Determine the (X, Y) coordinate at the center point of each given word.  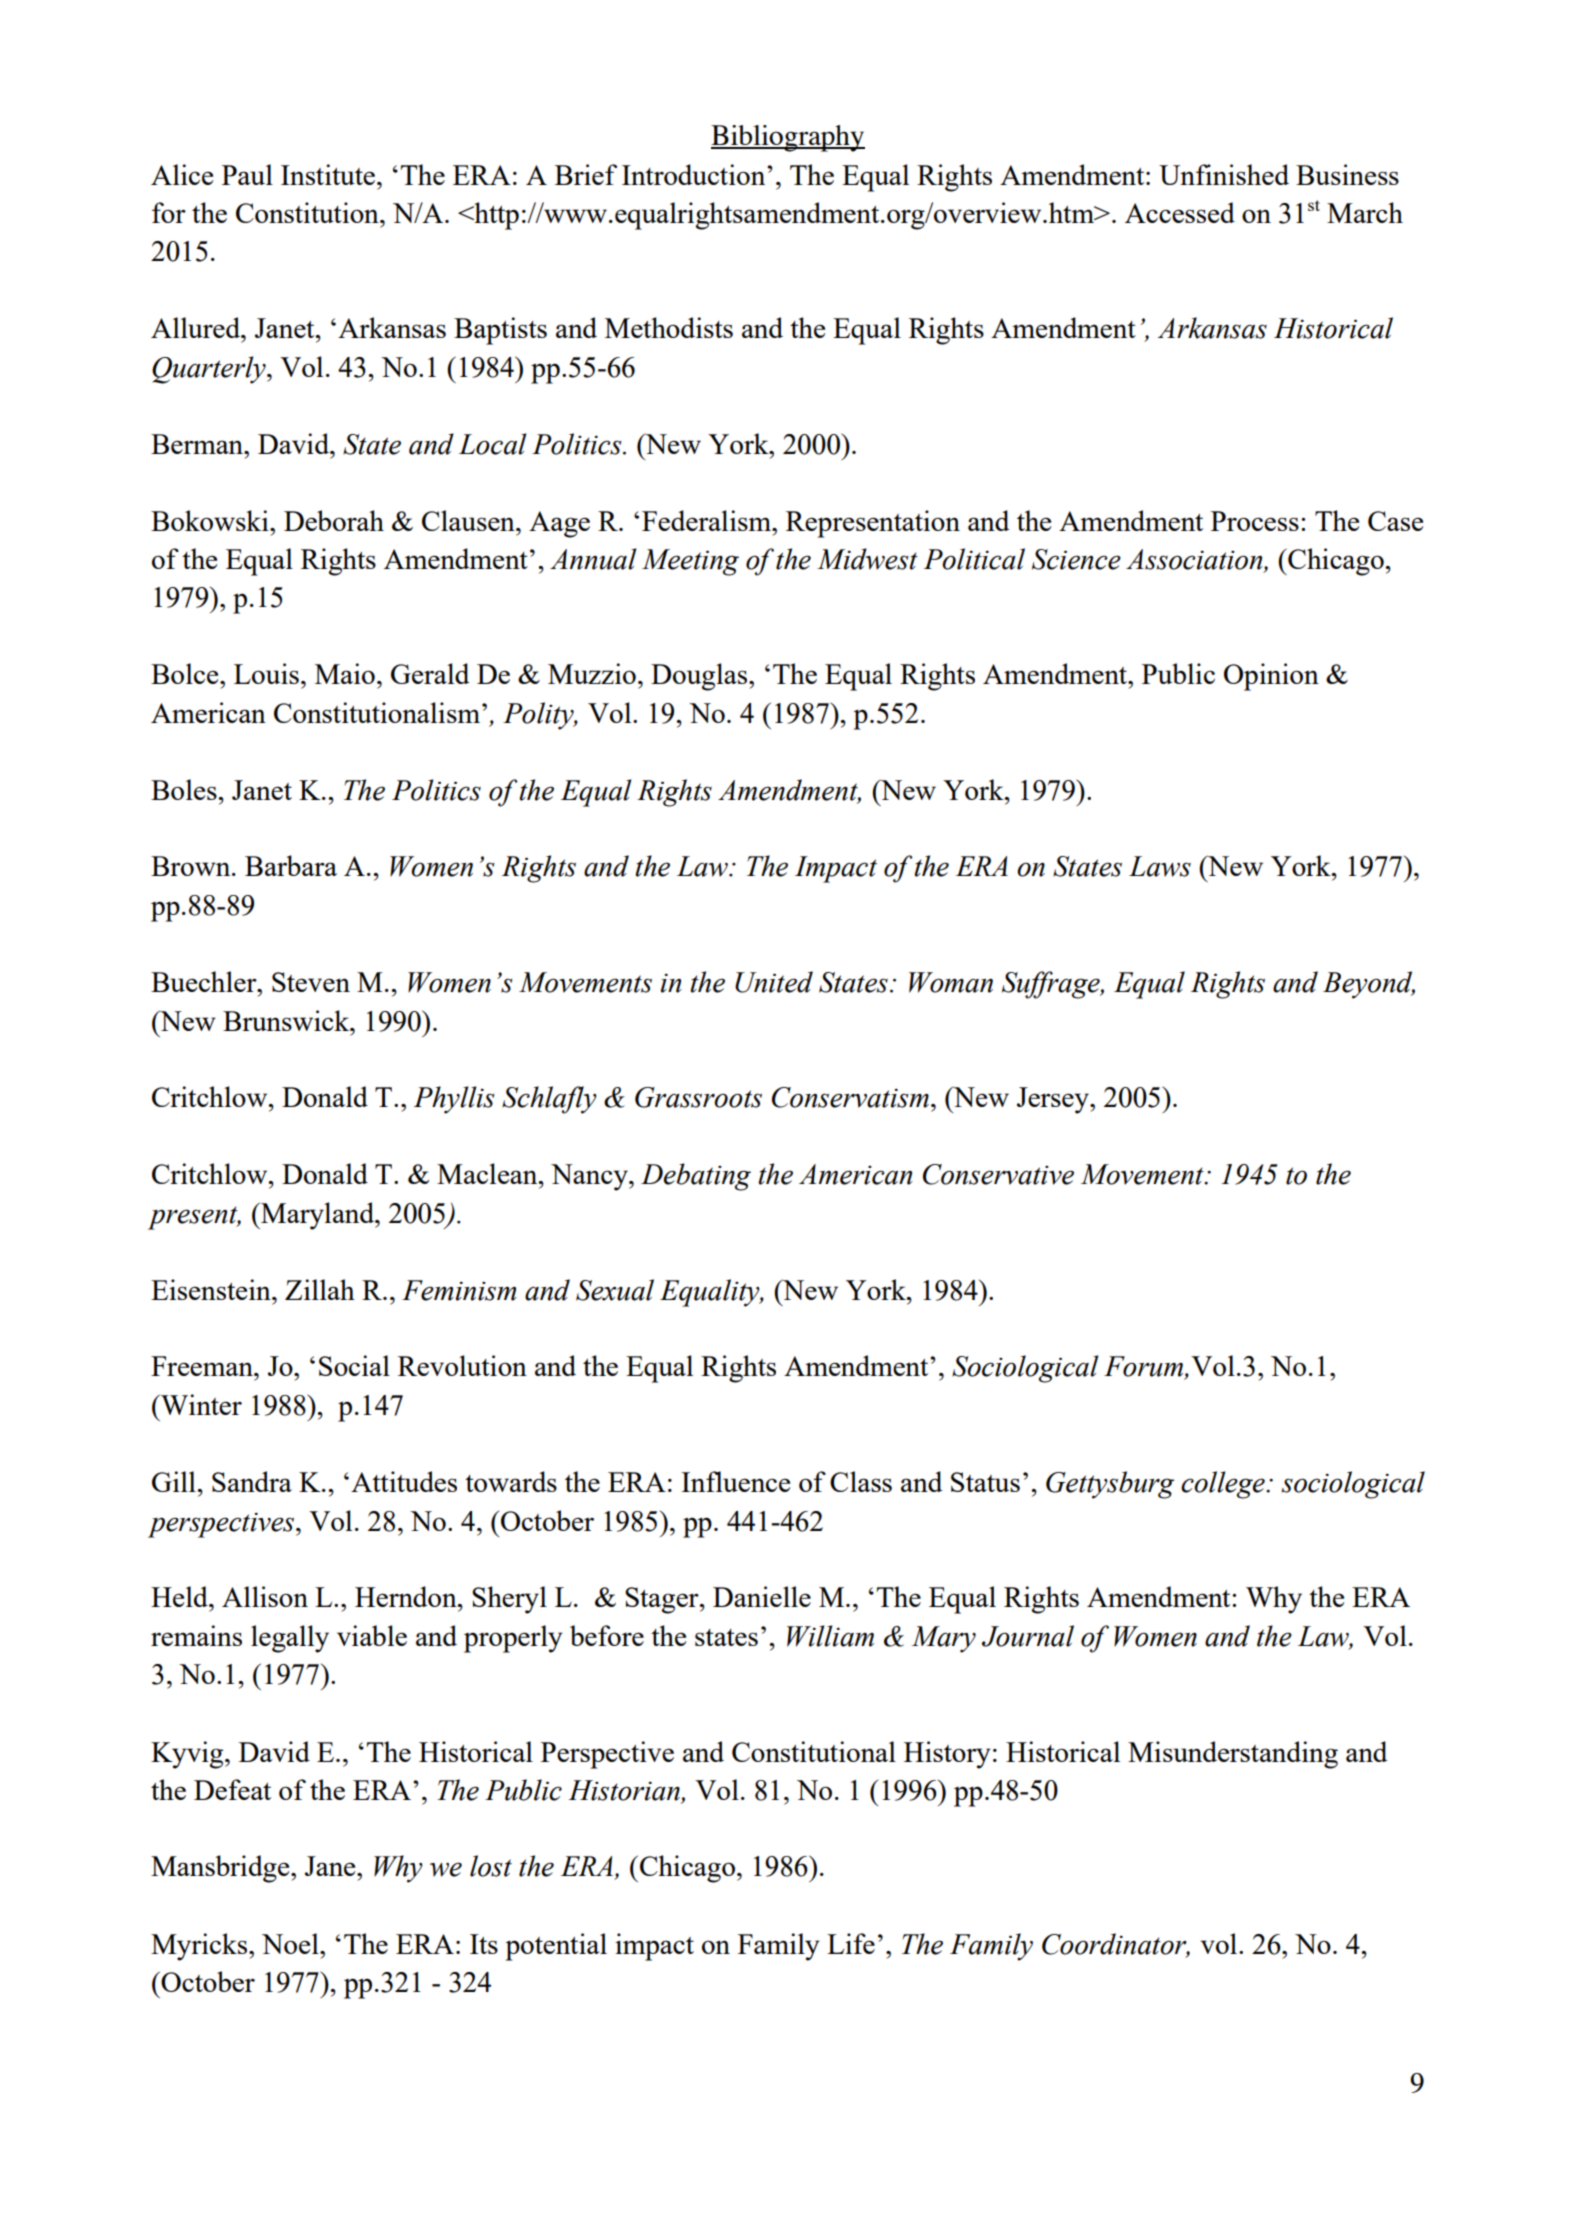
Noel (291, 1943)
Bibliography (788, 138)
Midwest (867, 559)
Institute (328, 174)
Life (851, 1943)
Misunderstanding (1233, 1755)
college (1224, 1485)
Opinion (1271, 677)
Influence (736, 1481)
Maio (345, 673)
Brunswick (287, 1020)
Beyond (1369, 985)
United (774, 982)
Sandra (252, 1481)
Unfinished (1224, 174)
